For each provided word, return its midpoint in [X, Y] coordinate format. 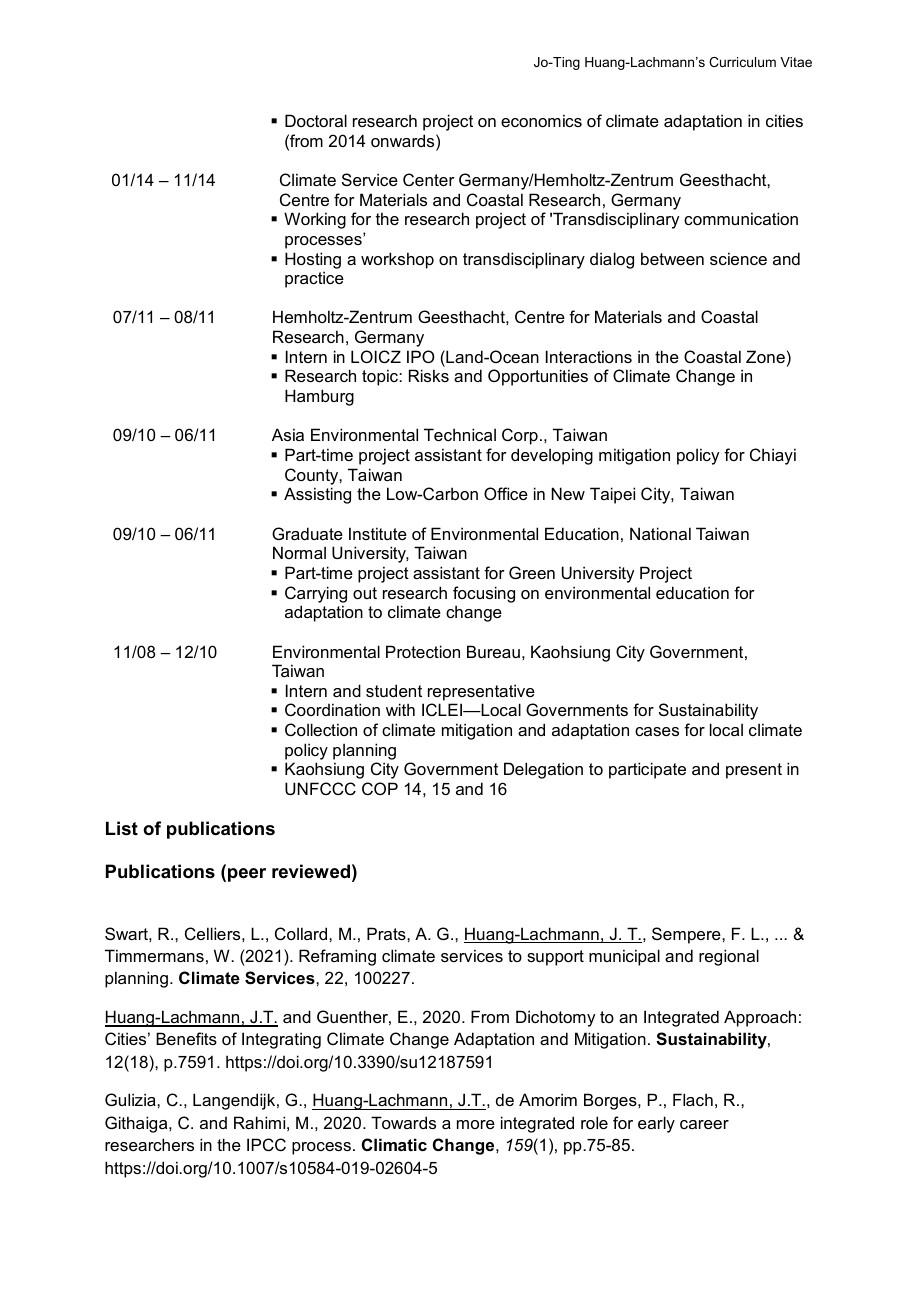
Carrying [316, 594]
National [660, 533]
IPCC [266, 1144]
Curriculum [742, 62]
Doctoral [316, 120]
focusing [484, 594]
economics [541, 120]
